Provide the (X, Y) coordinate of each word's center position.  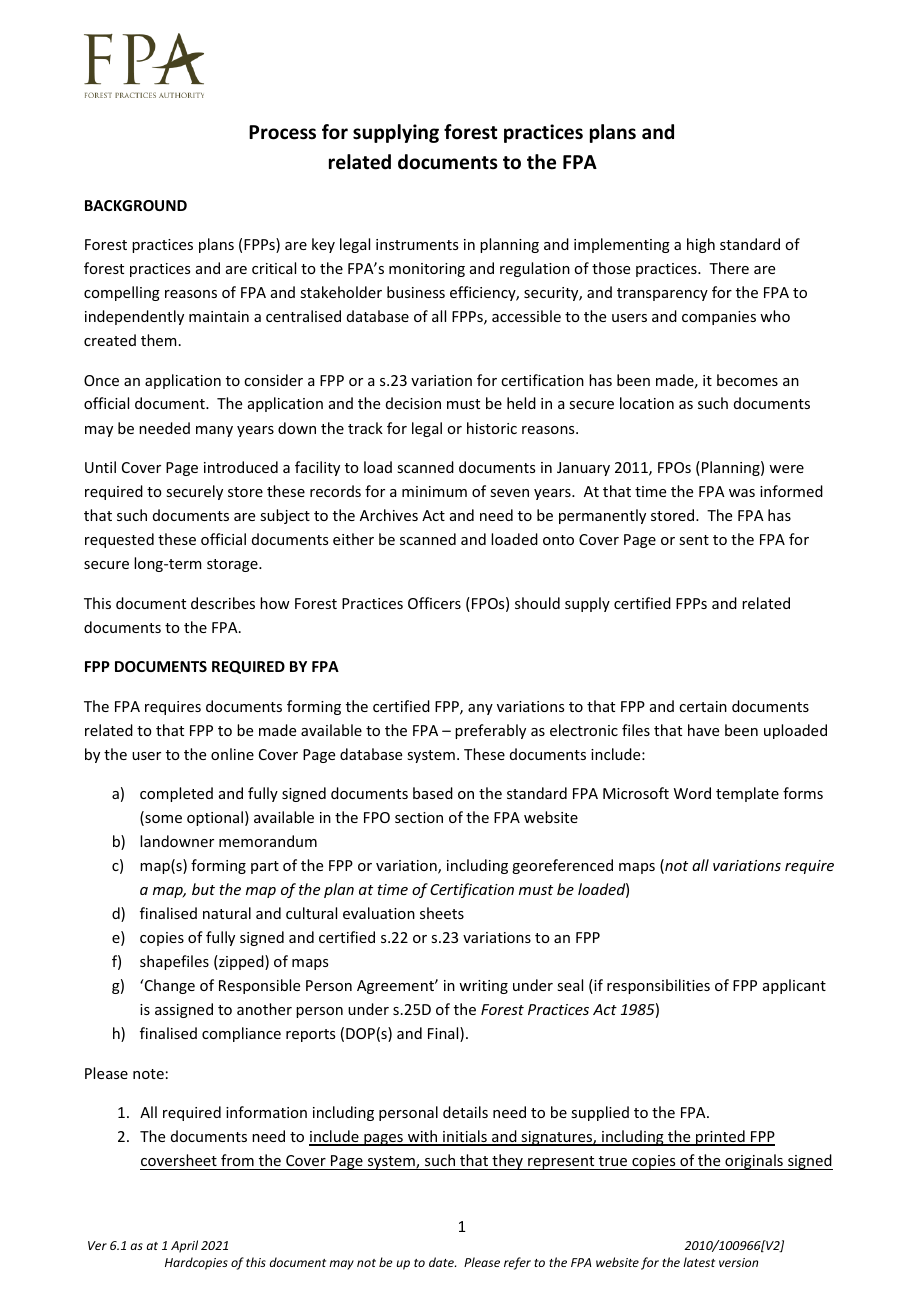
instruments (417, 244)
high (701, 245)
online (232, 754)
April (184, 1246)
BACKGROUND (136, 205)
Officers (434, 603)
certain (703, 706)
